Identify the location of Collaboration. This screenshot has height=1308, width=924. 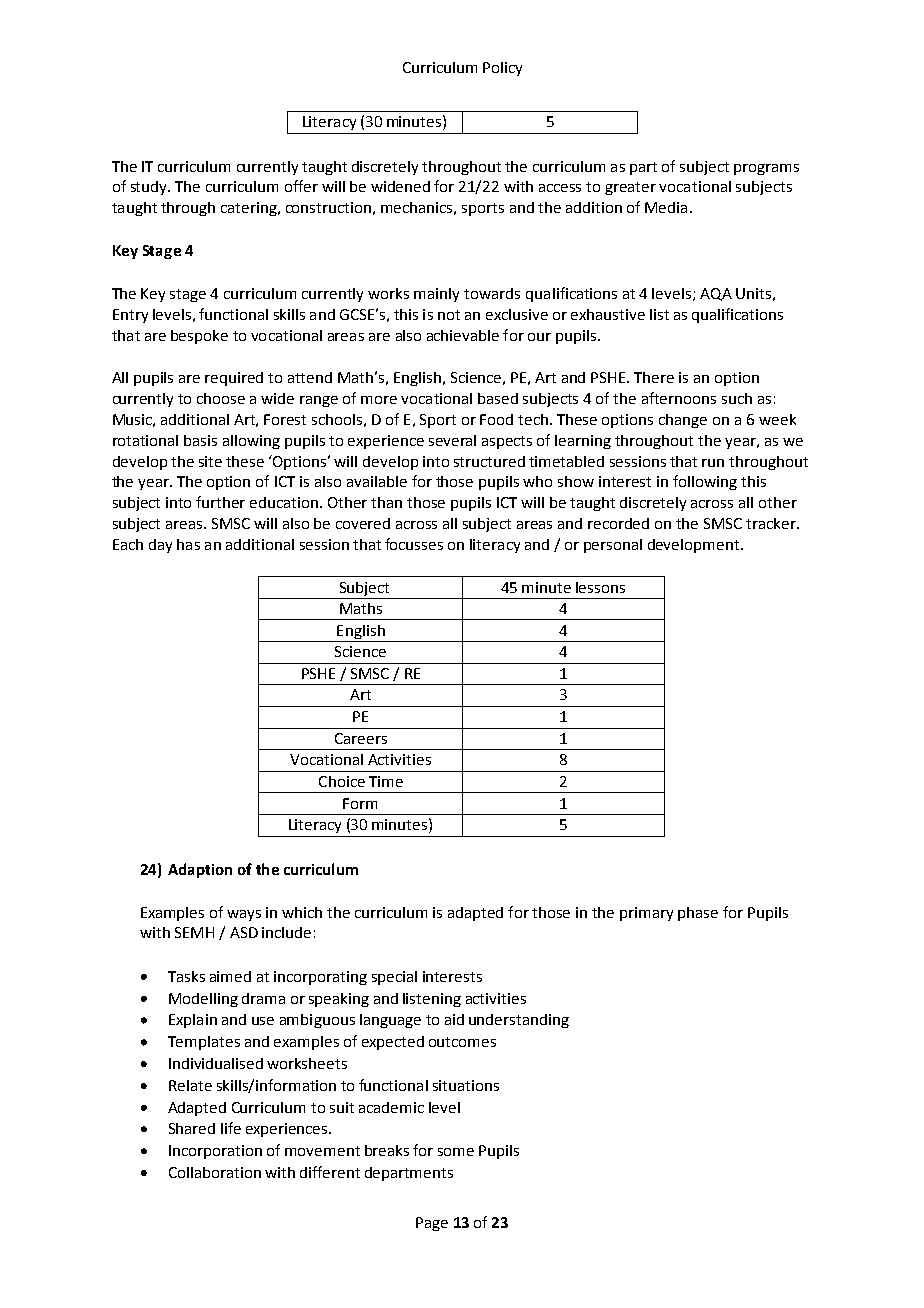
(215, 1172).
